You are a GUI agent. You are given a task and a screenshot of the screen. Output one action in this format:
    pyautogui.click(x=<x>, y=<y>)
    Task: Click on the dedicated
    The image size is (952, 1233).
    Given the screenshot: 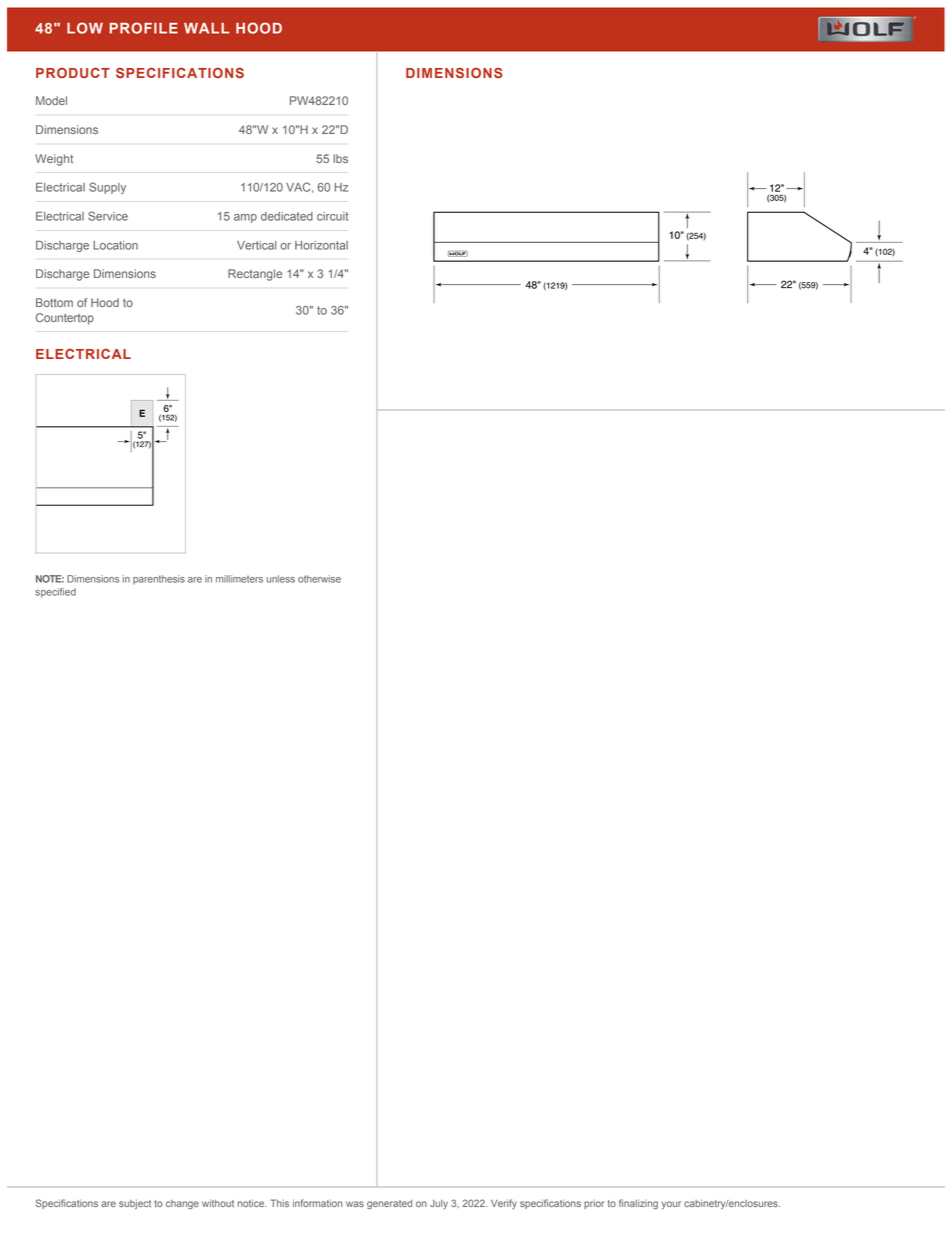 What is the action you would take?
    pyautogui.click(x=287, y=216)
